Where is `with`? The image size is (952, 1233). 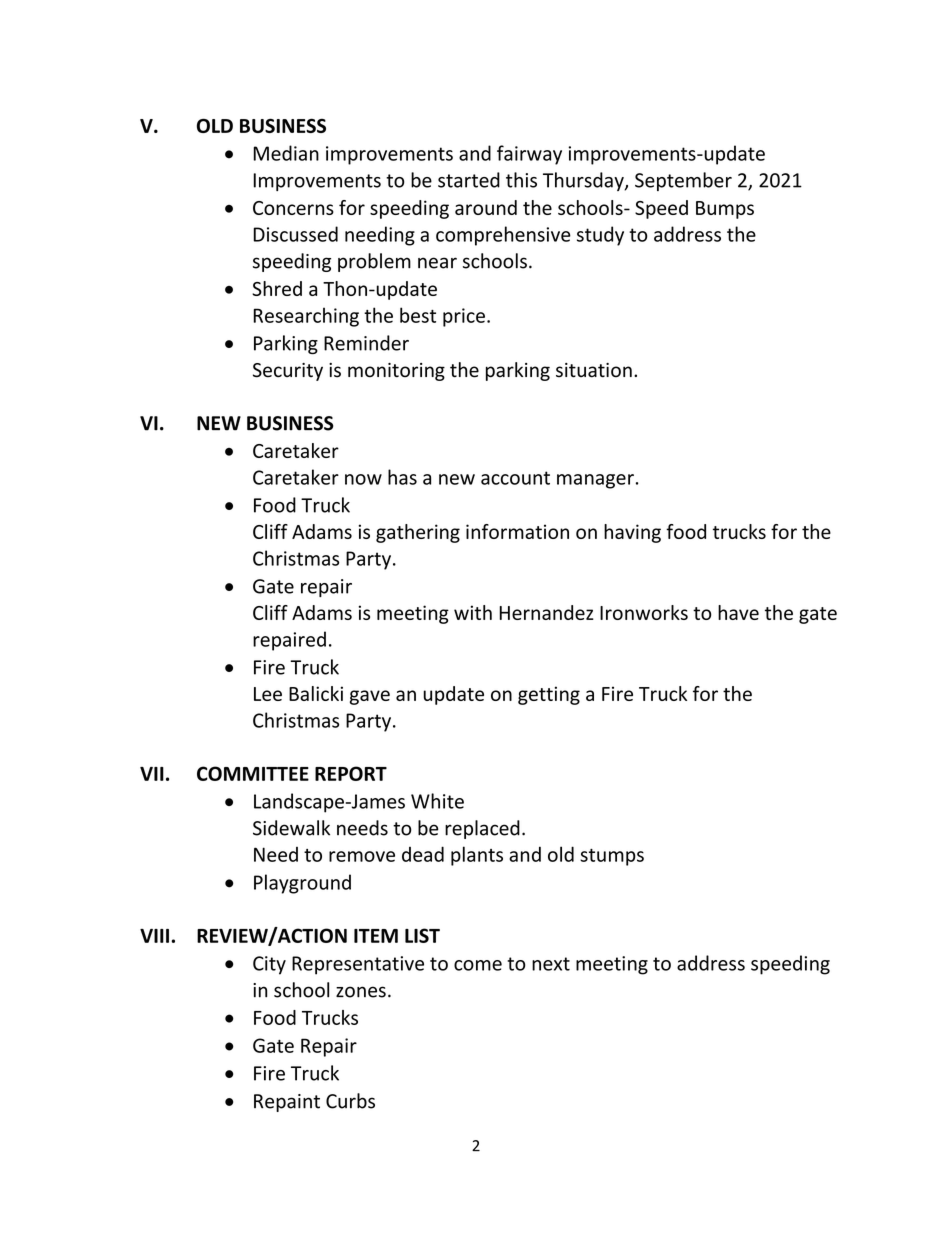 with is located at coordinates (473, 612).
